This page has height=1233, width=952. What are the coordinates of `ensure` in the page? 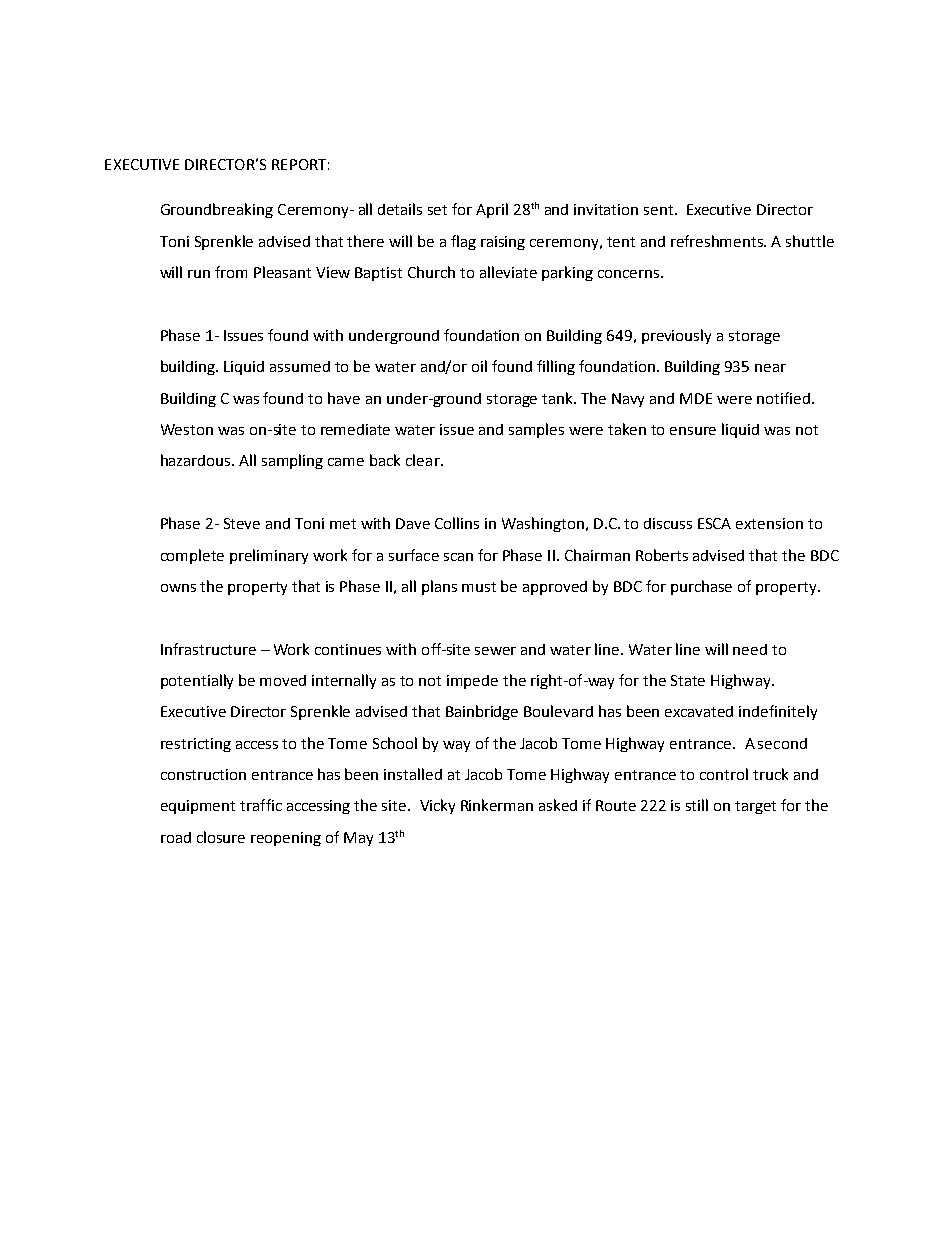 It's located at (693, 431).
